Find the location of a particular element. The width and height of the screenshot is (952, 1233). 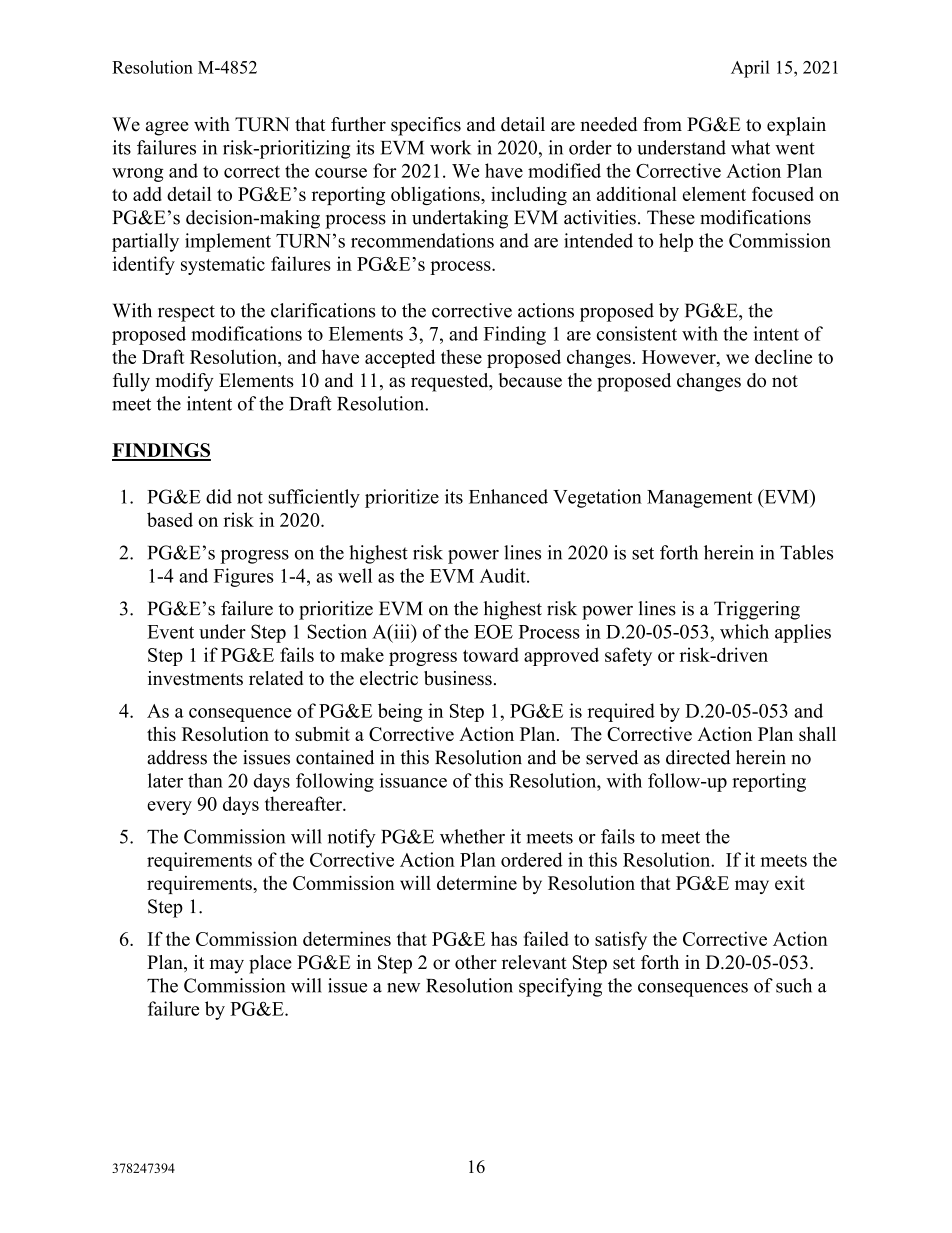

Enhanced is located at coordinates (508, 496).
